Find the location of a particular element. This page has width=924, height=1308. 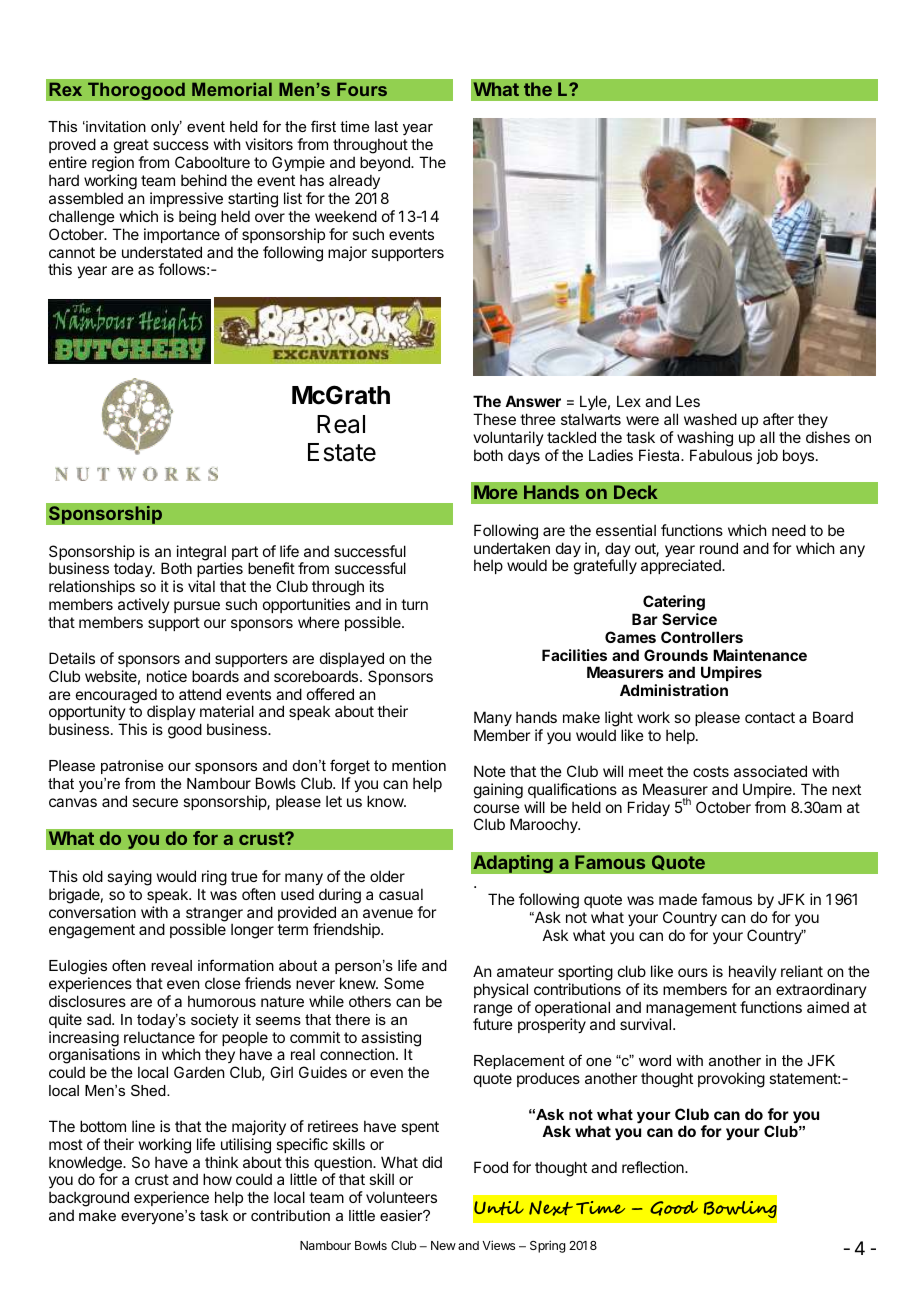

only is located at coordinates (166, 128).
